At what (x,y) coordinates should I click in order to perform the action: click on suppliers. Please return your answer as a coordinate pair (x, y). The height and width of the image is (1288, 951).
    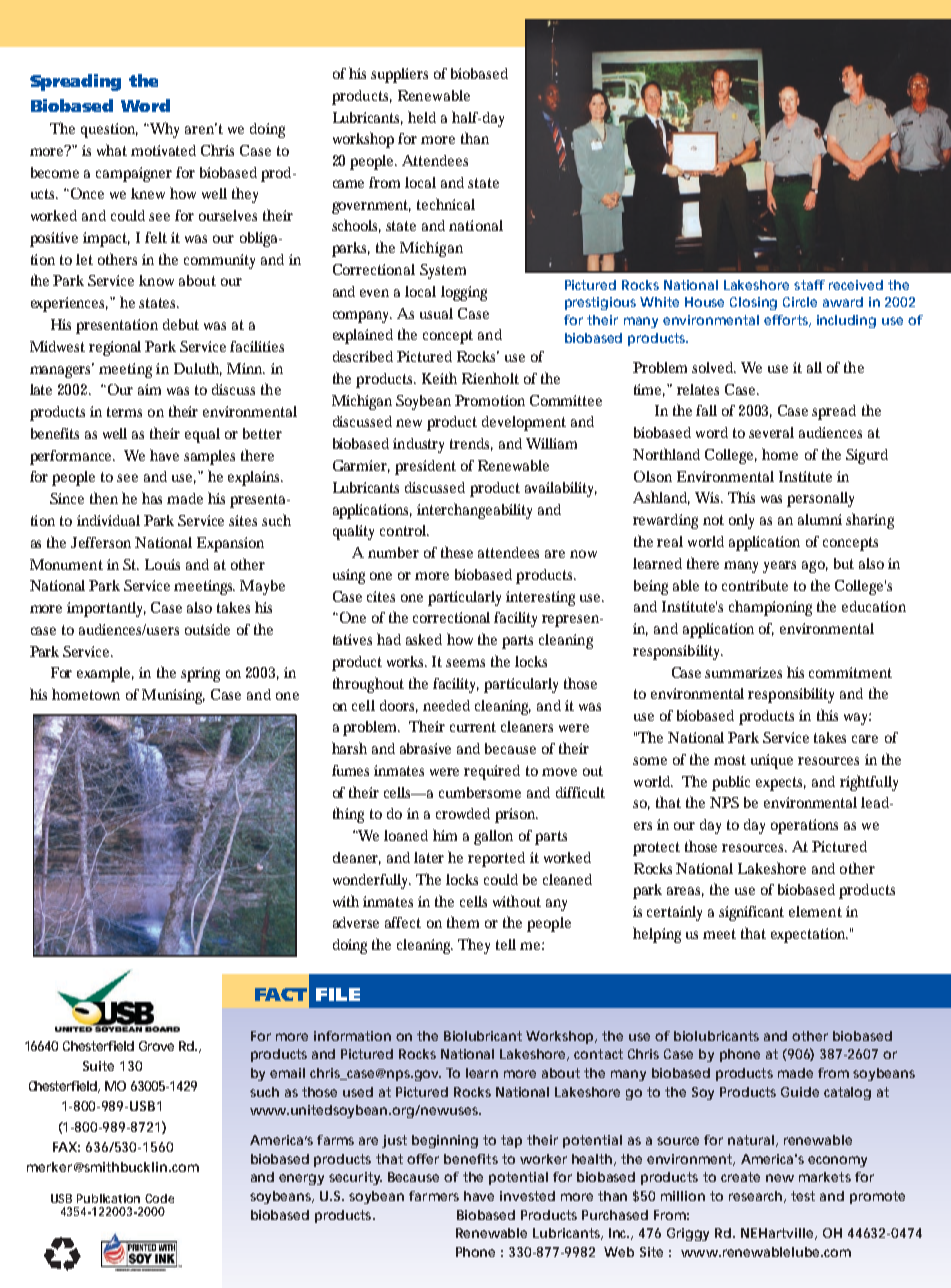
    Looking at the image, I should click on (399, 75).
